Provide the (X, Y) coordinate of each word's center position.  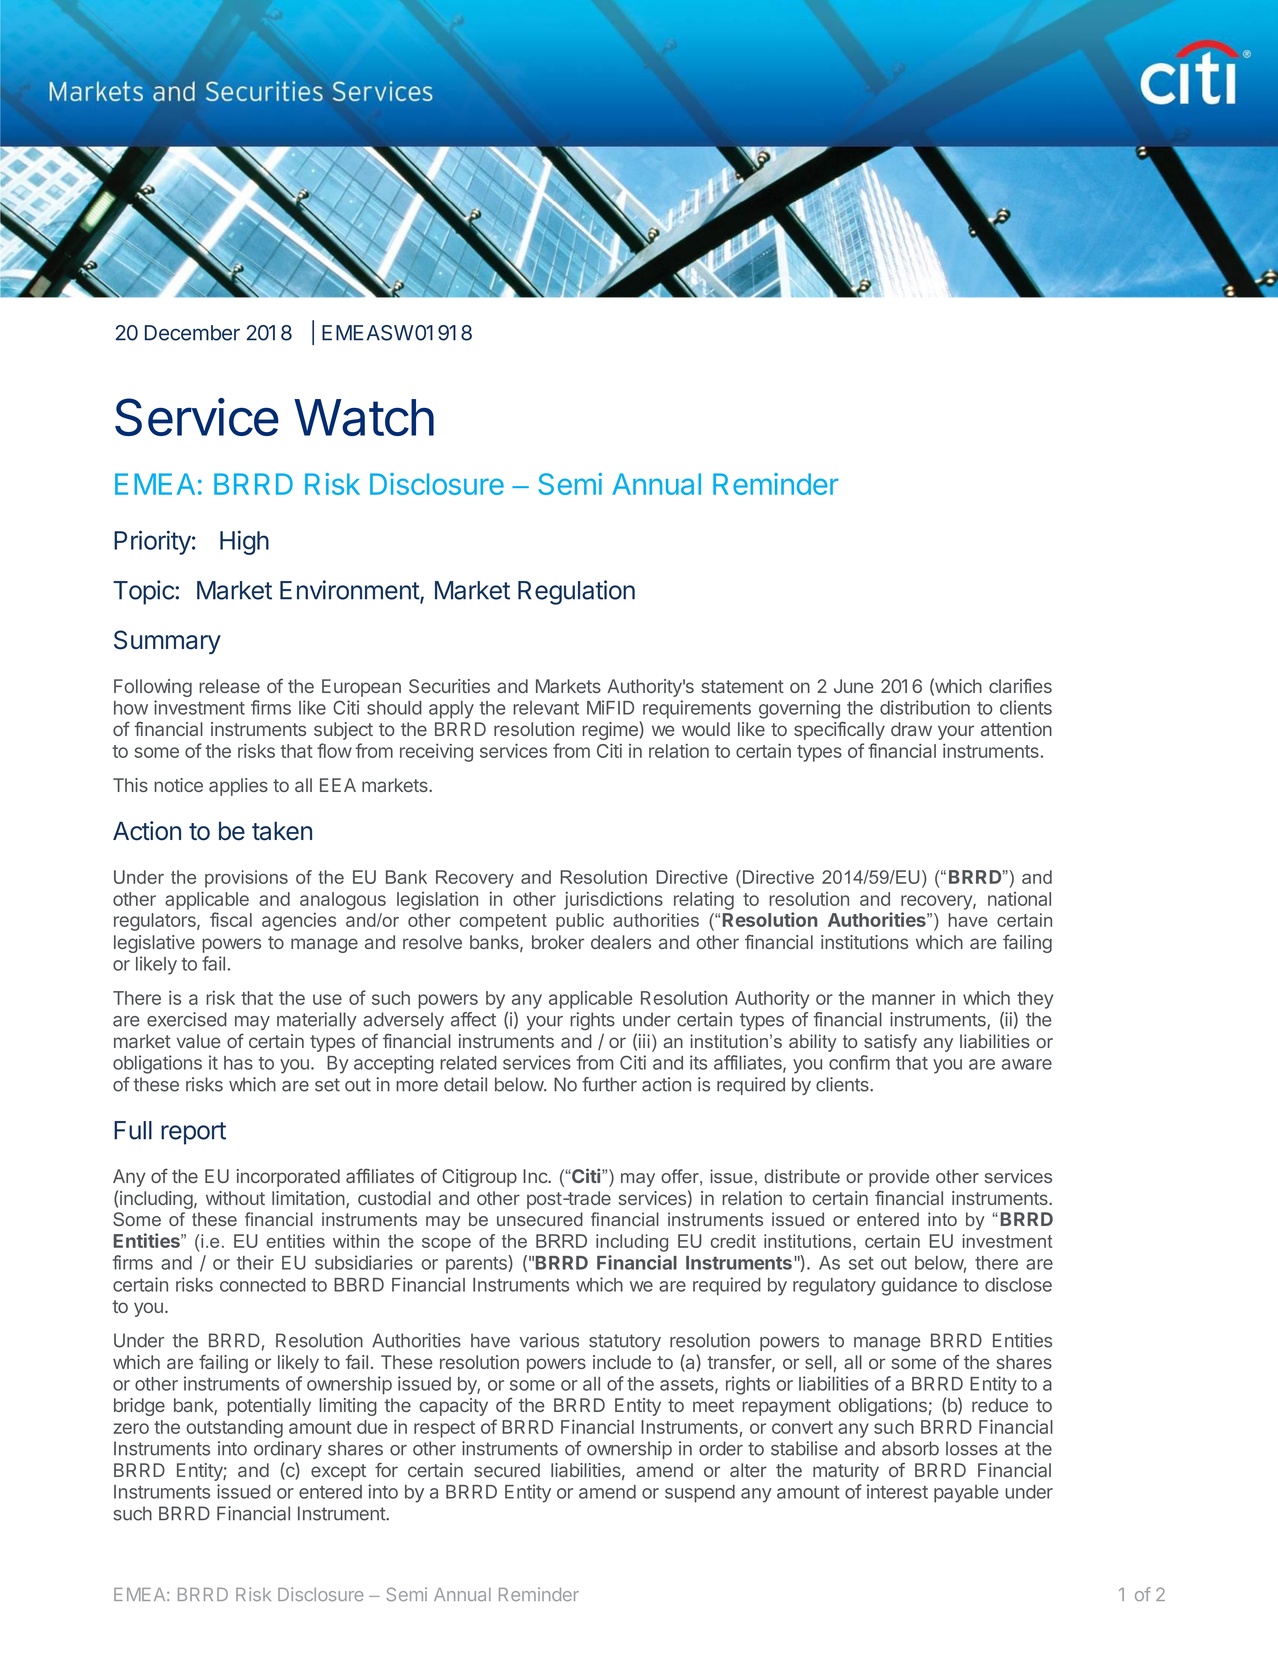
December (192, 333)
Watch (364, 417)
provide (899, 1178)
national (1019, 899)
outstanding (235, 1428)
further (609, 1084)
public (580, 922)
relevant (546, 708)
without (235, 1198)
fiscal (231, 919)
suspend (700, 1494)
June (854, 686)
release (229, 686)
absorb (910, 1448)
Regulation (576, 592)
